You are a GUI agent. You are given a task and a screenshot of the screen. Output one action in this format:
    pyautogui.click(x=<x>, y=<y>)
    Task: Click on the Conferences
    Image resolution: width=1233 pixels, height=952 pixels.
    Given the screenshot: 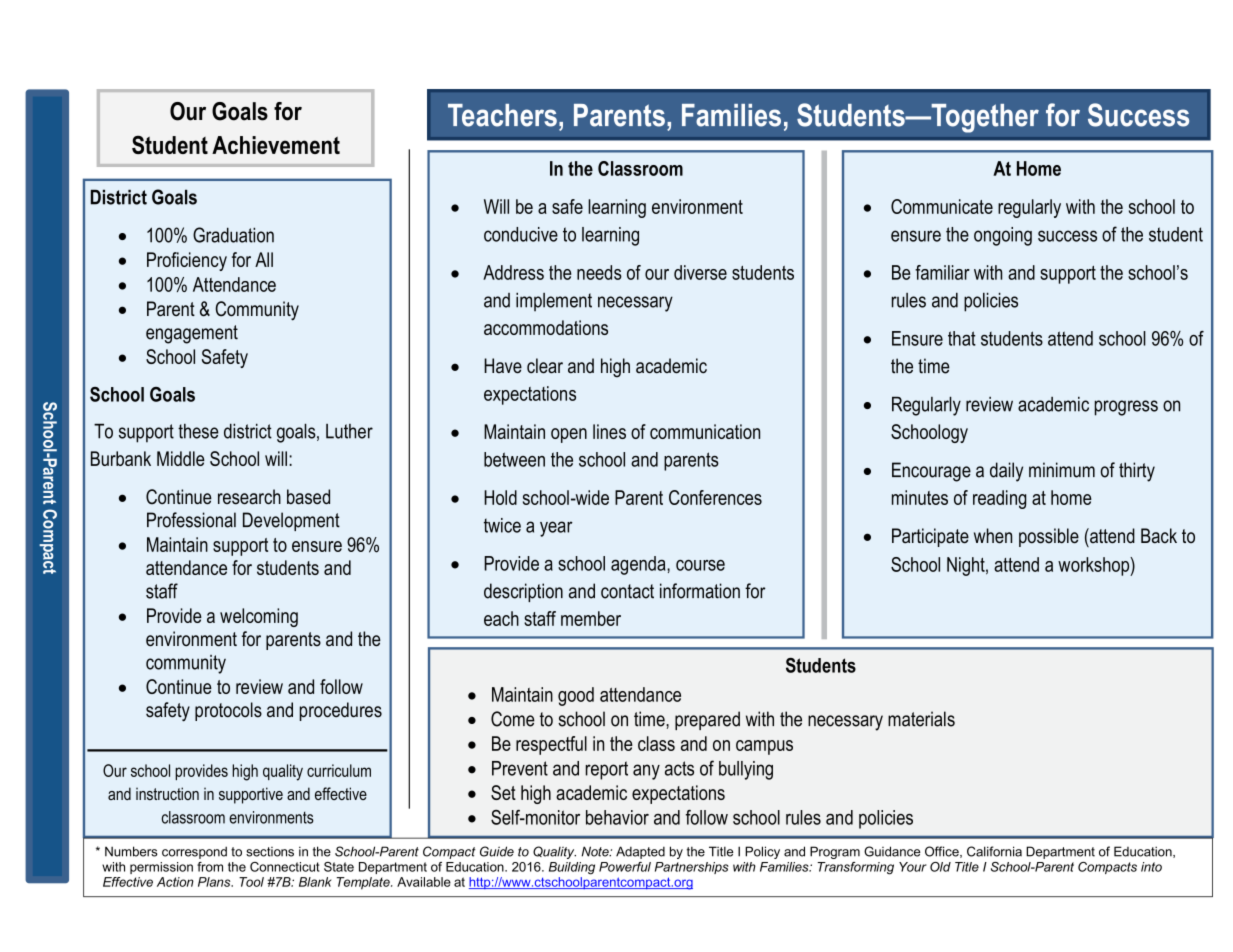 What is the action you would take?
    pyautogui.click(x=715, y=497)
